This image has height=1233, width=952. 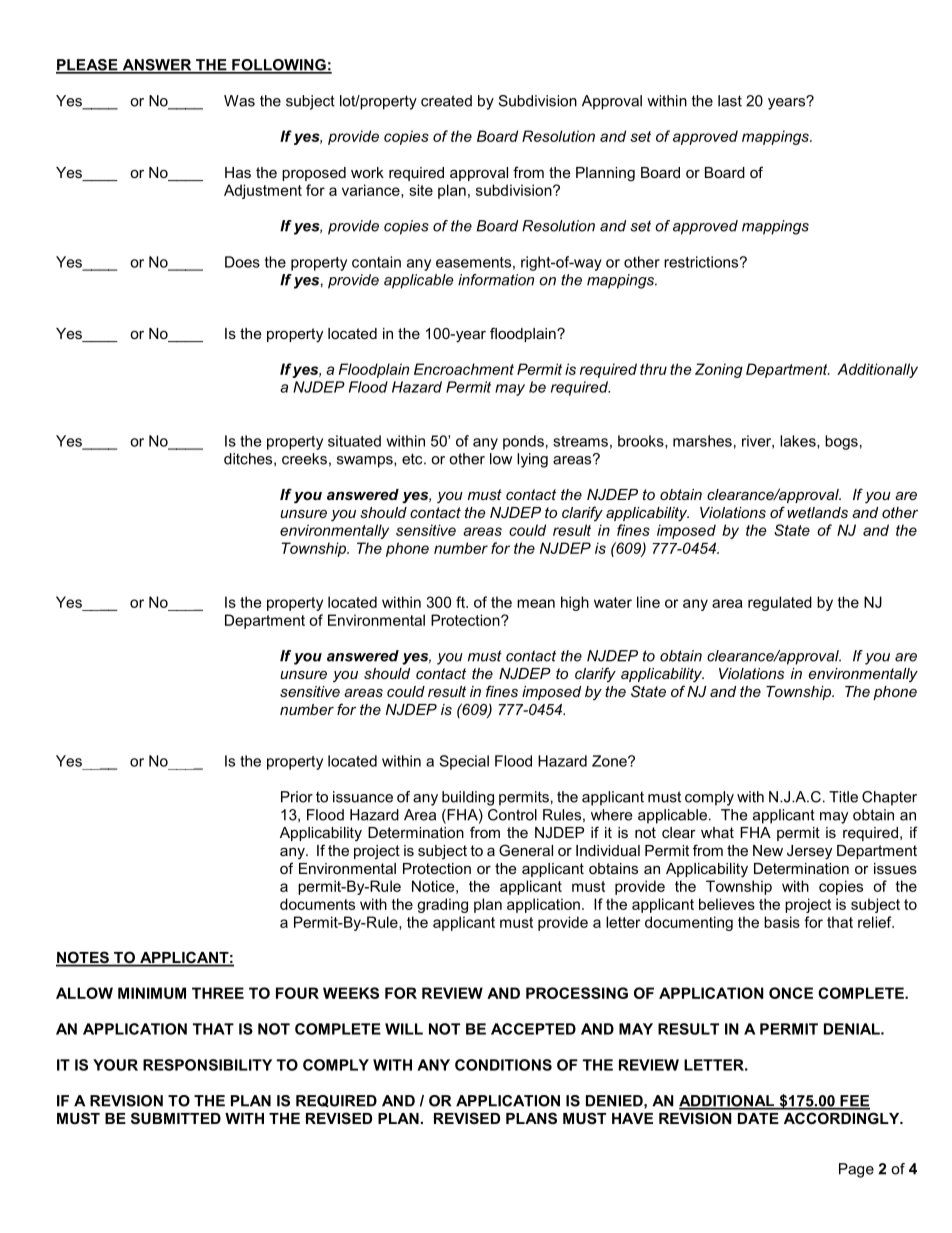 I want to click on CONDITIONS, so click(x=503, y=1065).
